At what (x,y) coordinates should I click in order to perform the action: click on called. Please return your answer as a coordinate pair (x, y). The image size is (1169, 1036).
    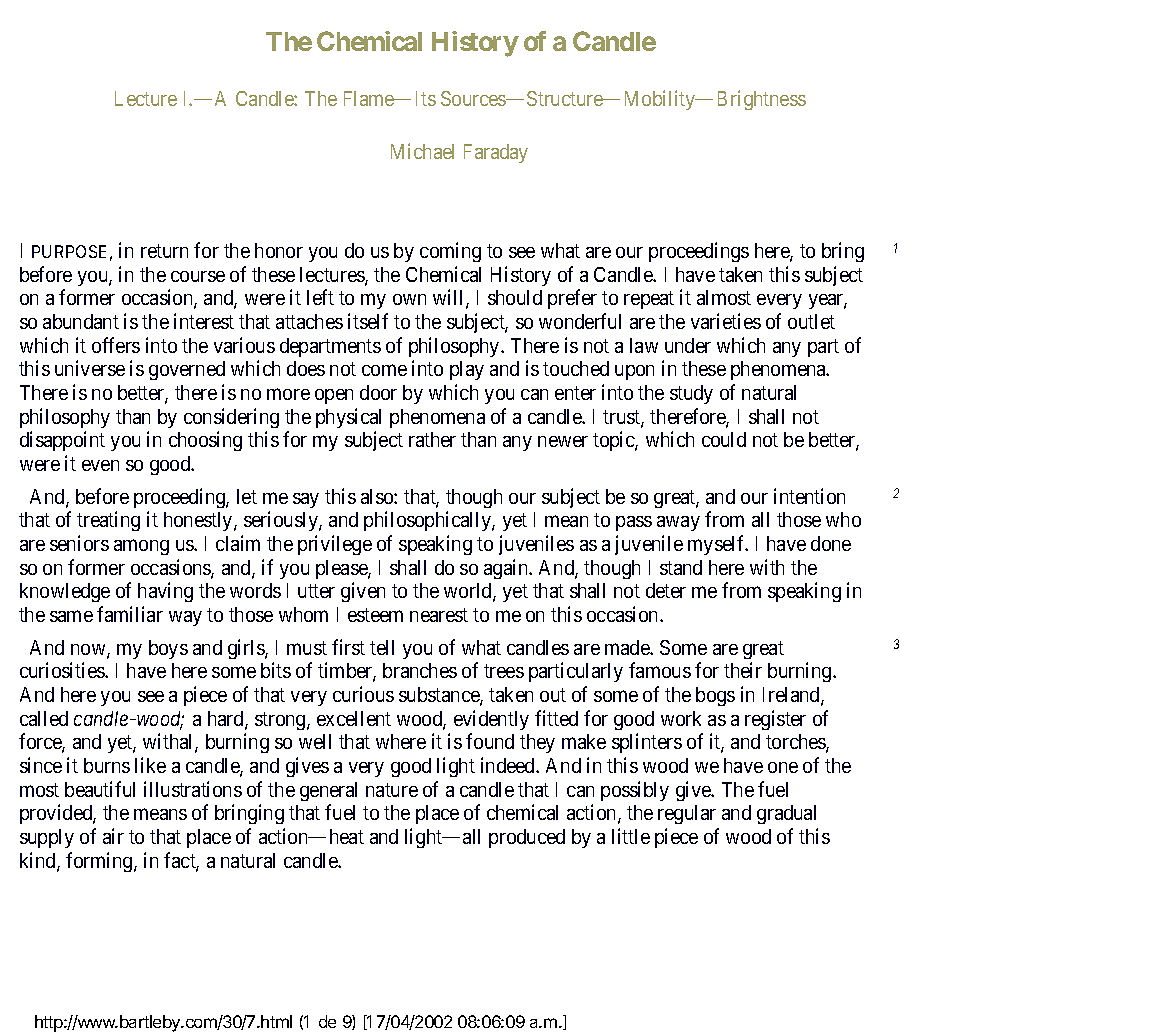
    Looking at the image, I should click on (44, 718).
